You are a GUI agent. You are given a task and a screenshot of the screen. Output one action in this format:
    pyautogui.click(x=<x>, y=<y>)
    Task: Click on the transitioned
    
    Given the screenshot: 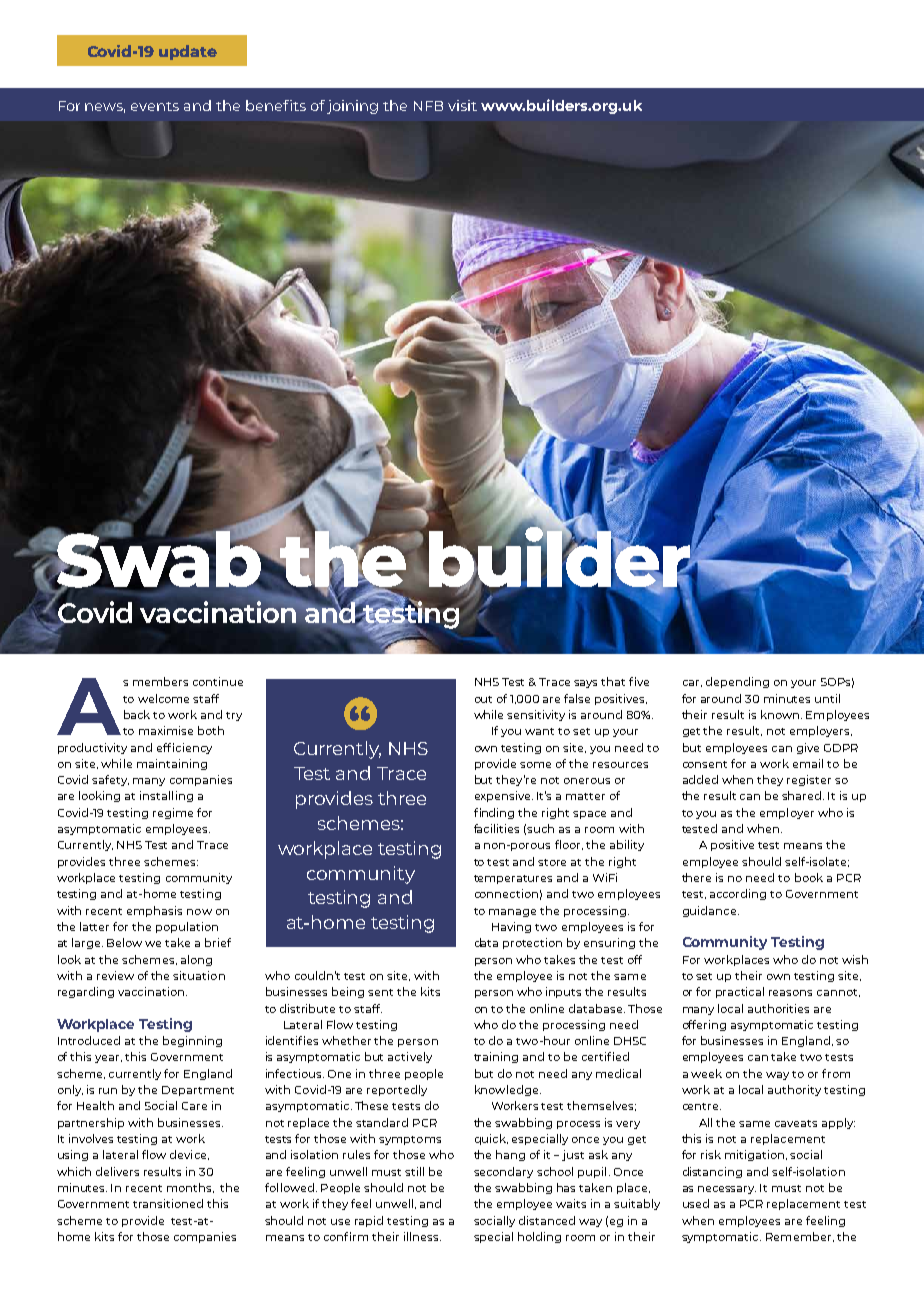 What is the action you would take?
    pyautogui.click(x=168, y=1203)
